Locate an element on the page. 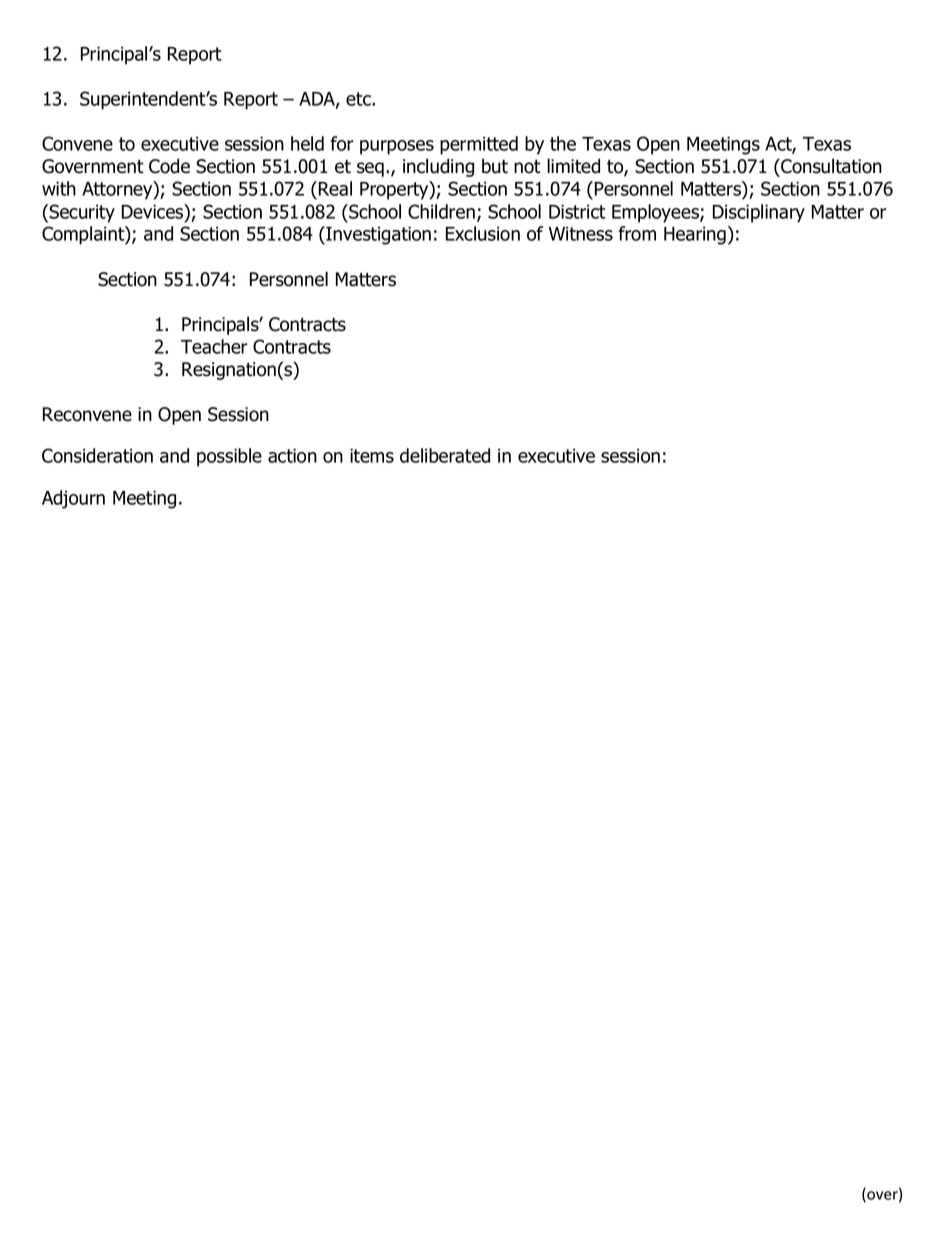  Consideration is located at coordinates (97, 455).
